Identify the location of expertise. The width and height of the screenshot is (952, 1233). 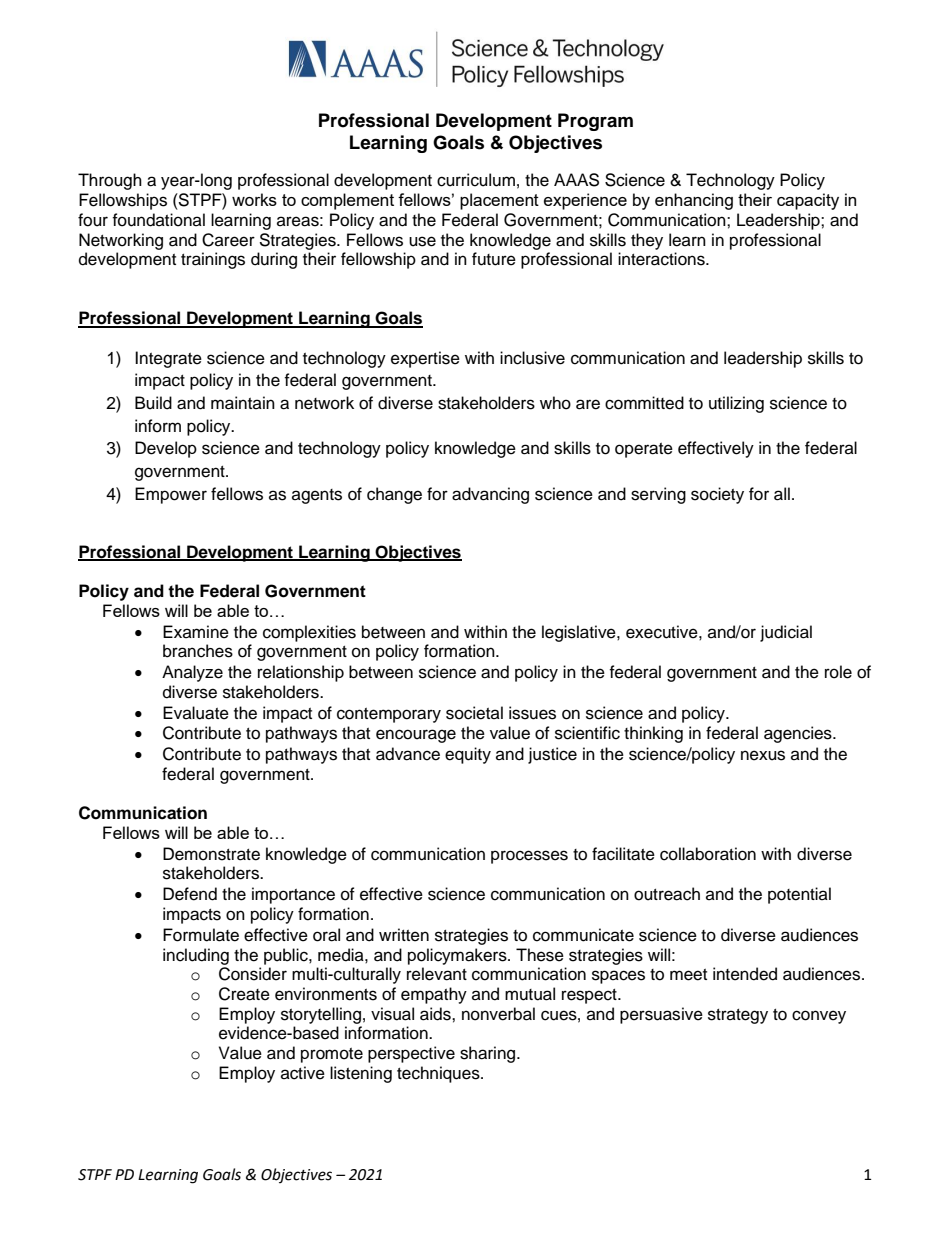
(425, 359).
